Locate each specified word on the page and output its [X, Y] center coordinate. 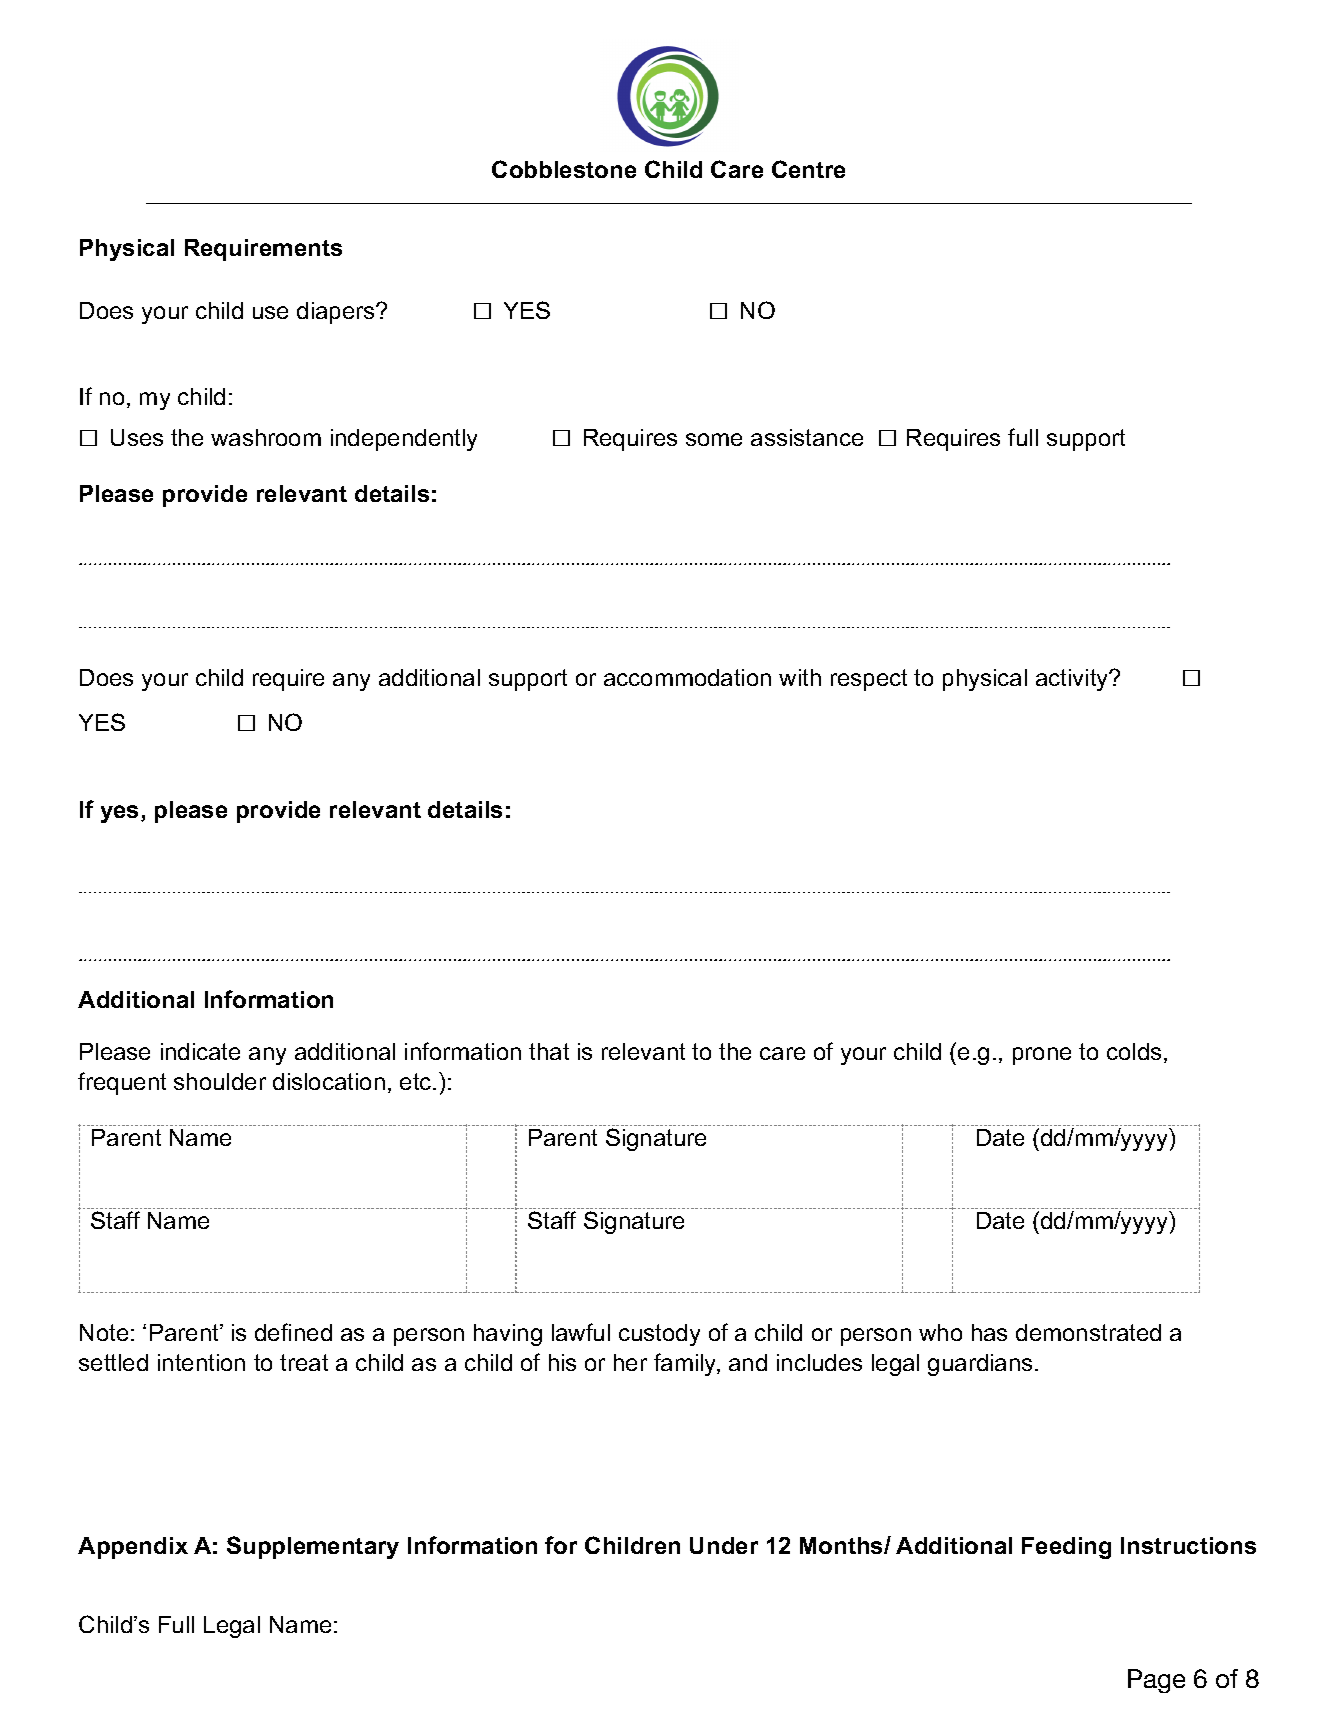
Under [724, 1545]
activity [1073, 680]
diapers [337, 313]
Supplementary [313, 1547]
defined [293, 1332]
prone [1042, 1056]
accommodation [687, 677]
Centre [808, 169]
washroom [266, 437]
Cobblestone [564, 169]
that [549, 1051]
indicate [200, 1051]
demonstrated [1088, 1332]
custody [659, 1335]
